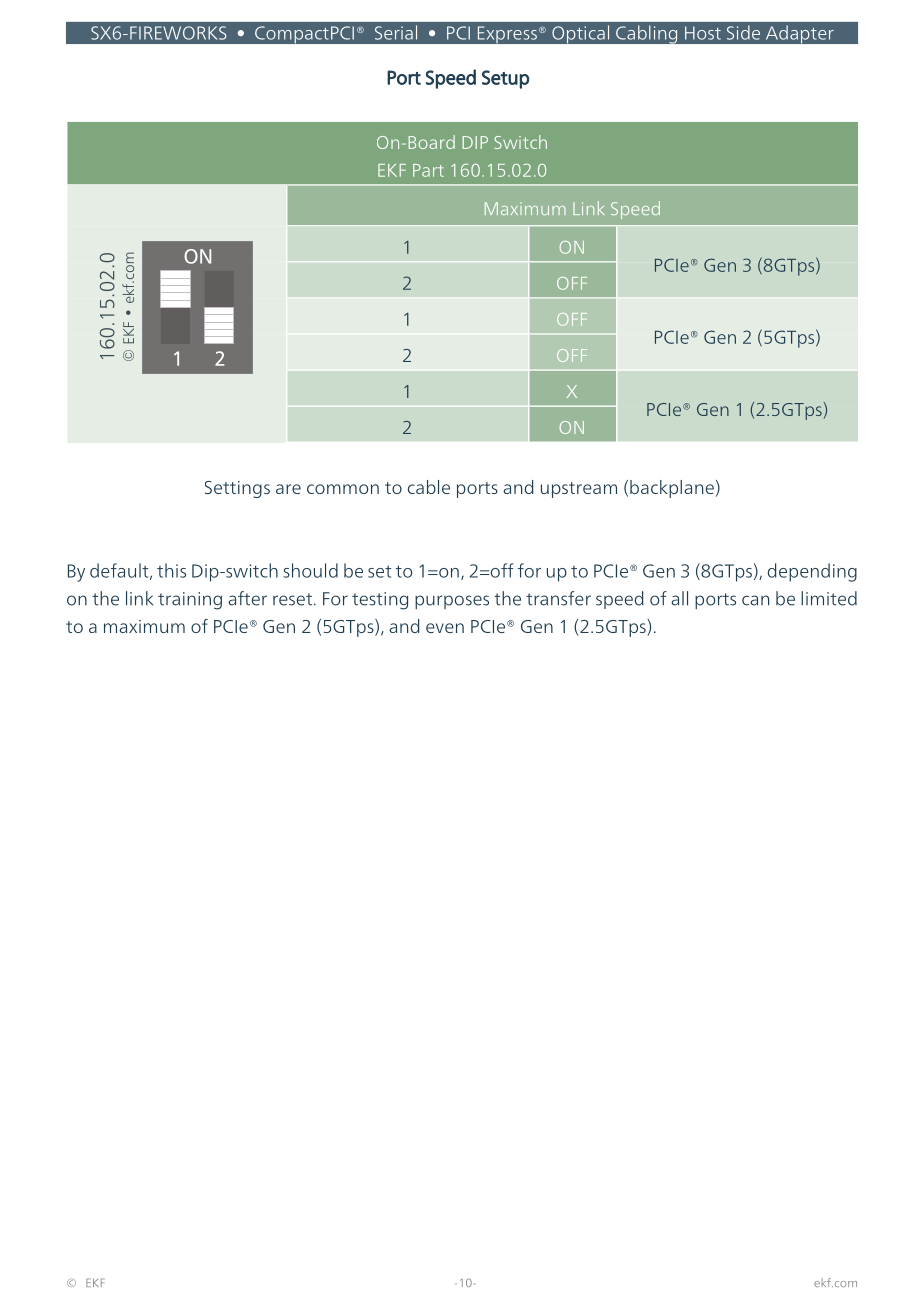  Describe the element at coordinates (505, 79) in the image. I see `Setup` at that location.
